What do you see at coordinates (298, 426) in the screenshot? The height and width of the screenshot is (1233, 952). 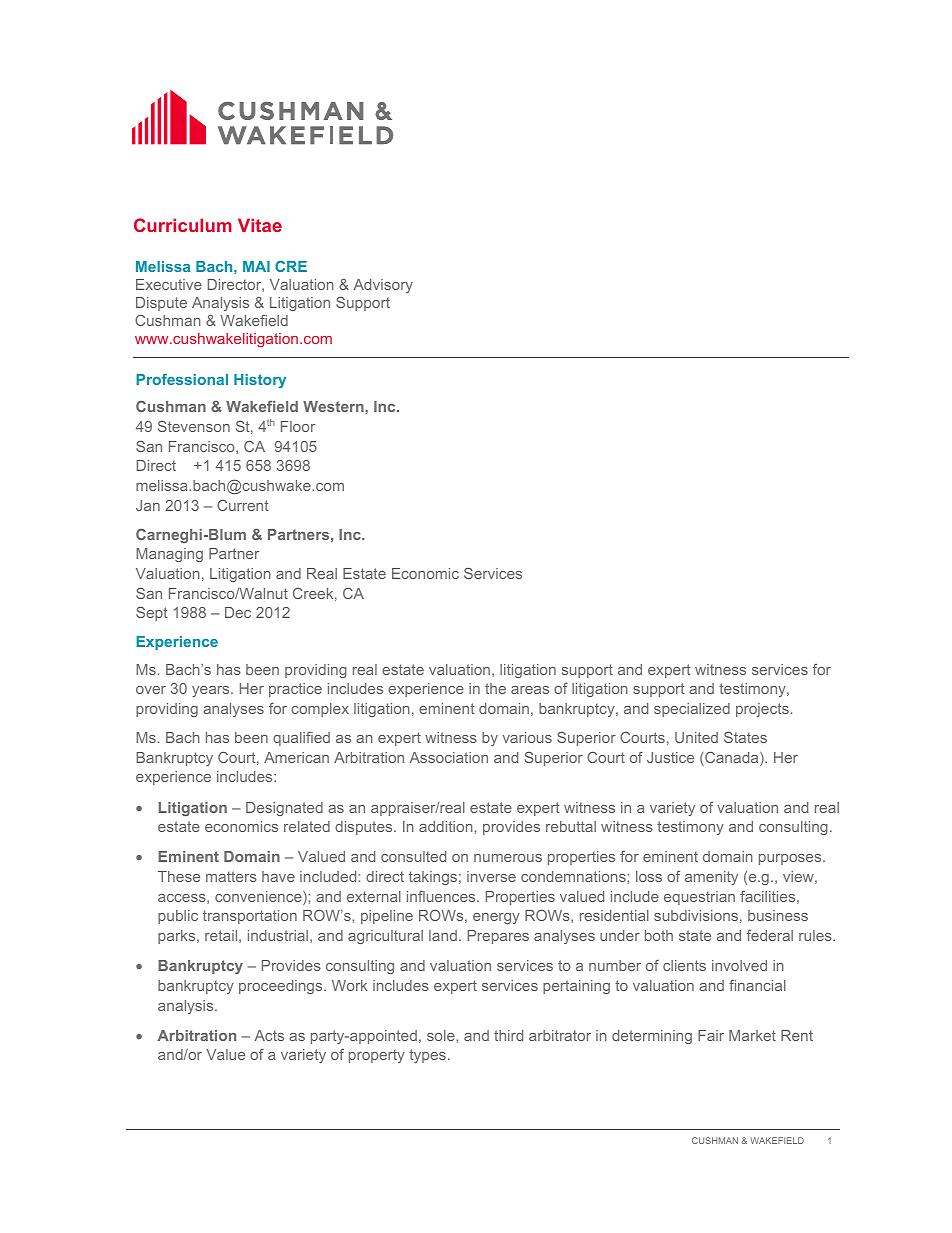 I see `Floor` at bounding box center [298, 426].
